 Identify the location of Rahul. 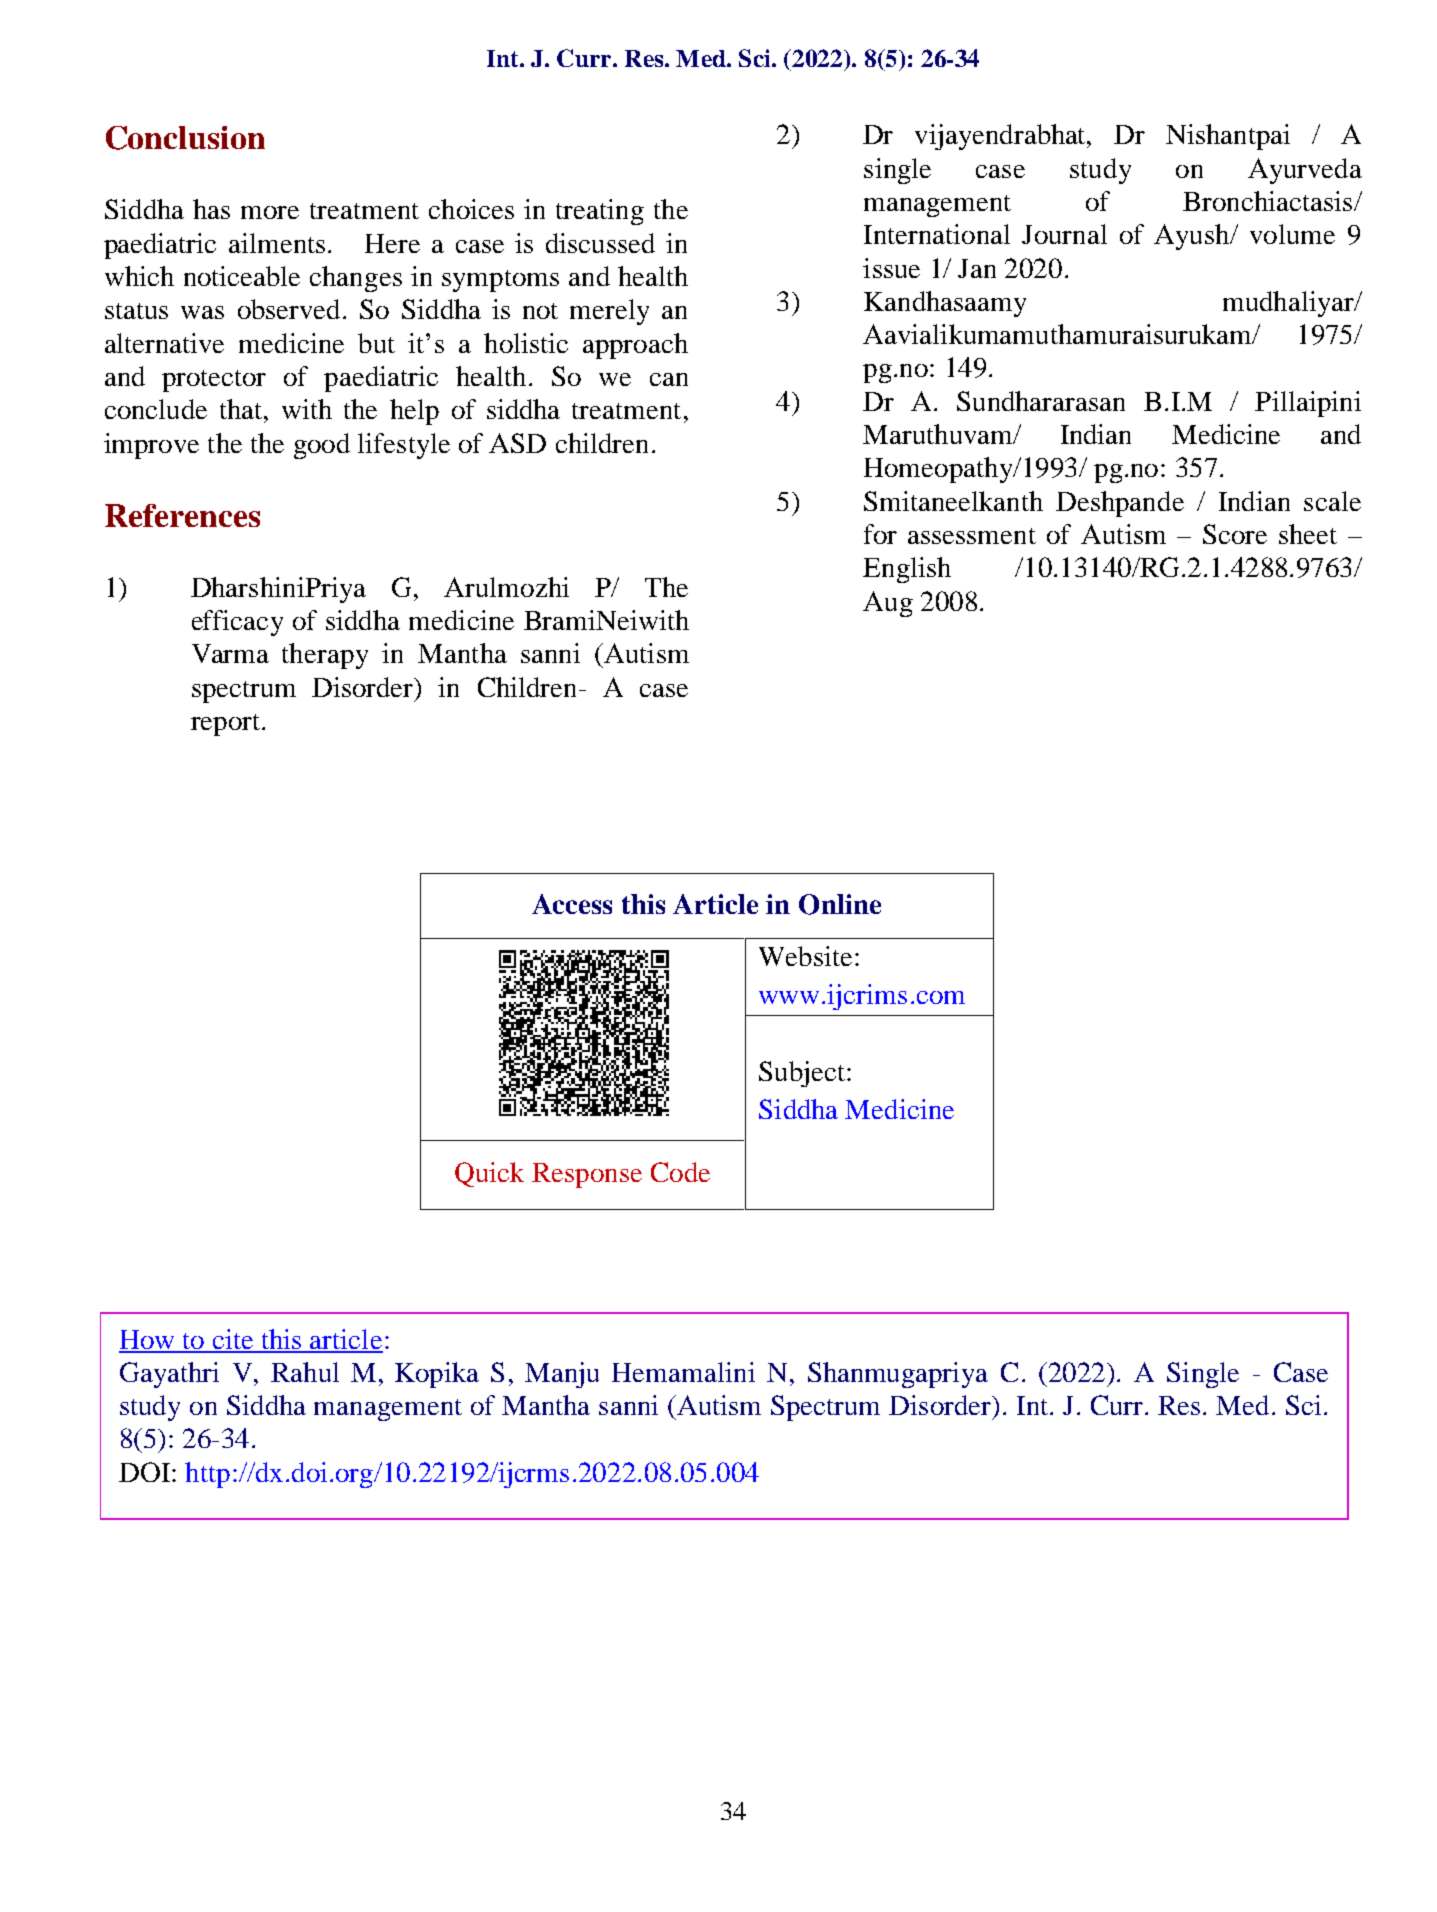
(305, 1372).
